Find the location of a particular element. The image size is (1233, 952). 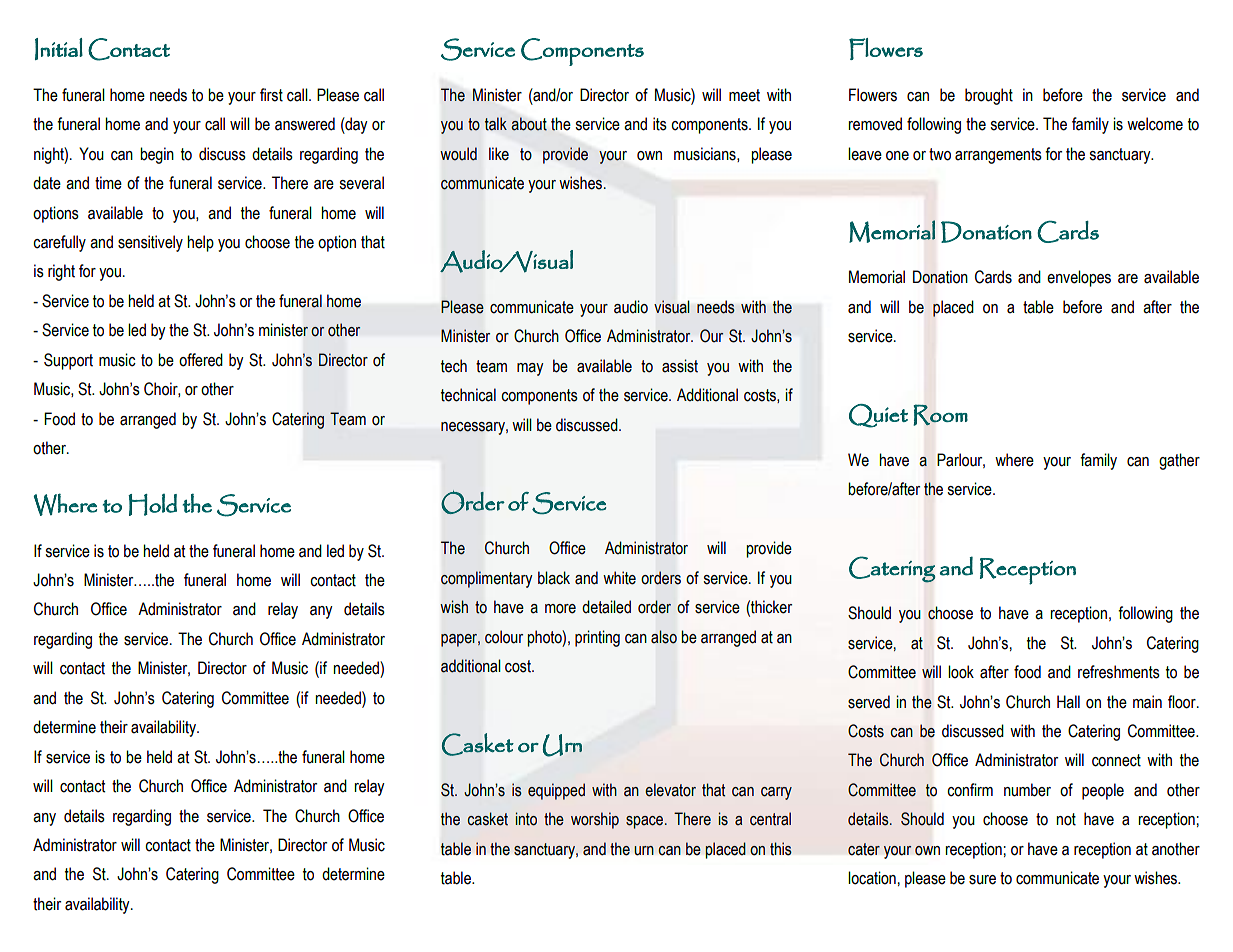

first is located at coordinates (271, 95).
